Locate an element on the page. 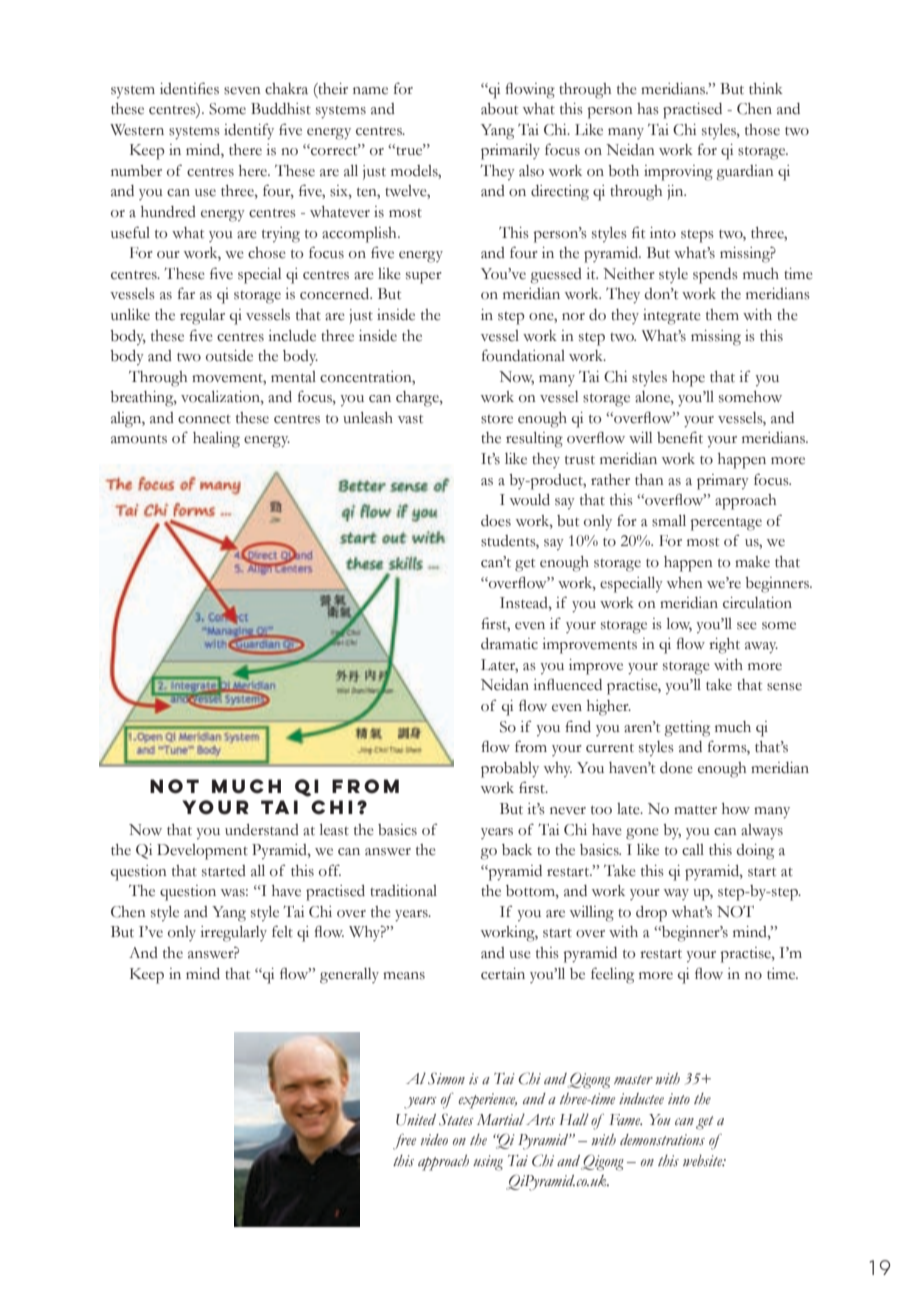 The image size is (924, 1309). Development is located at coordinates (202, 852).
